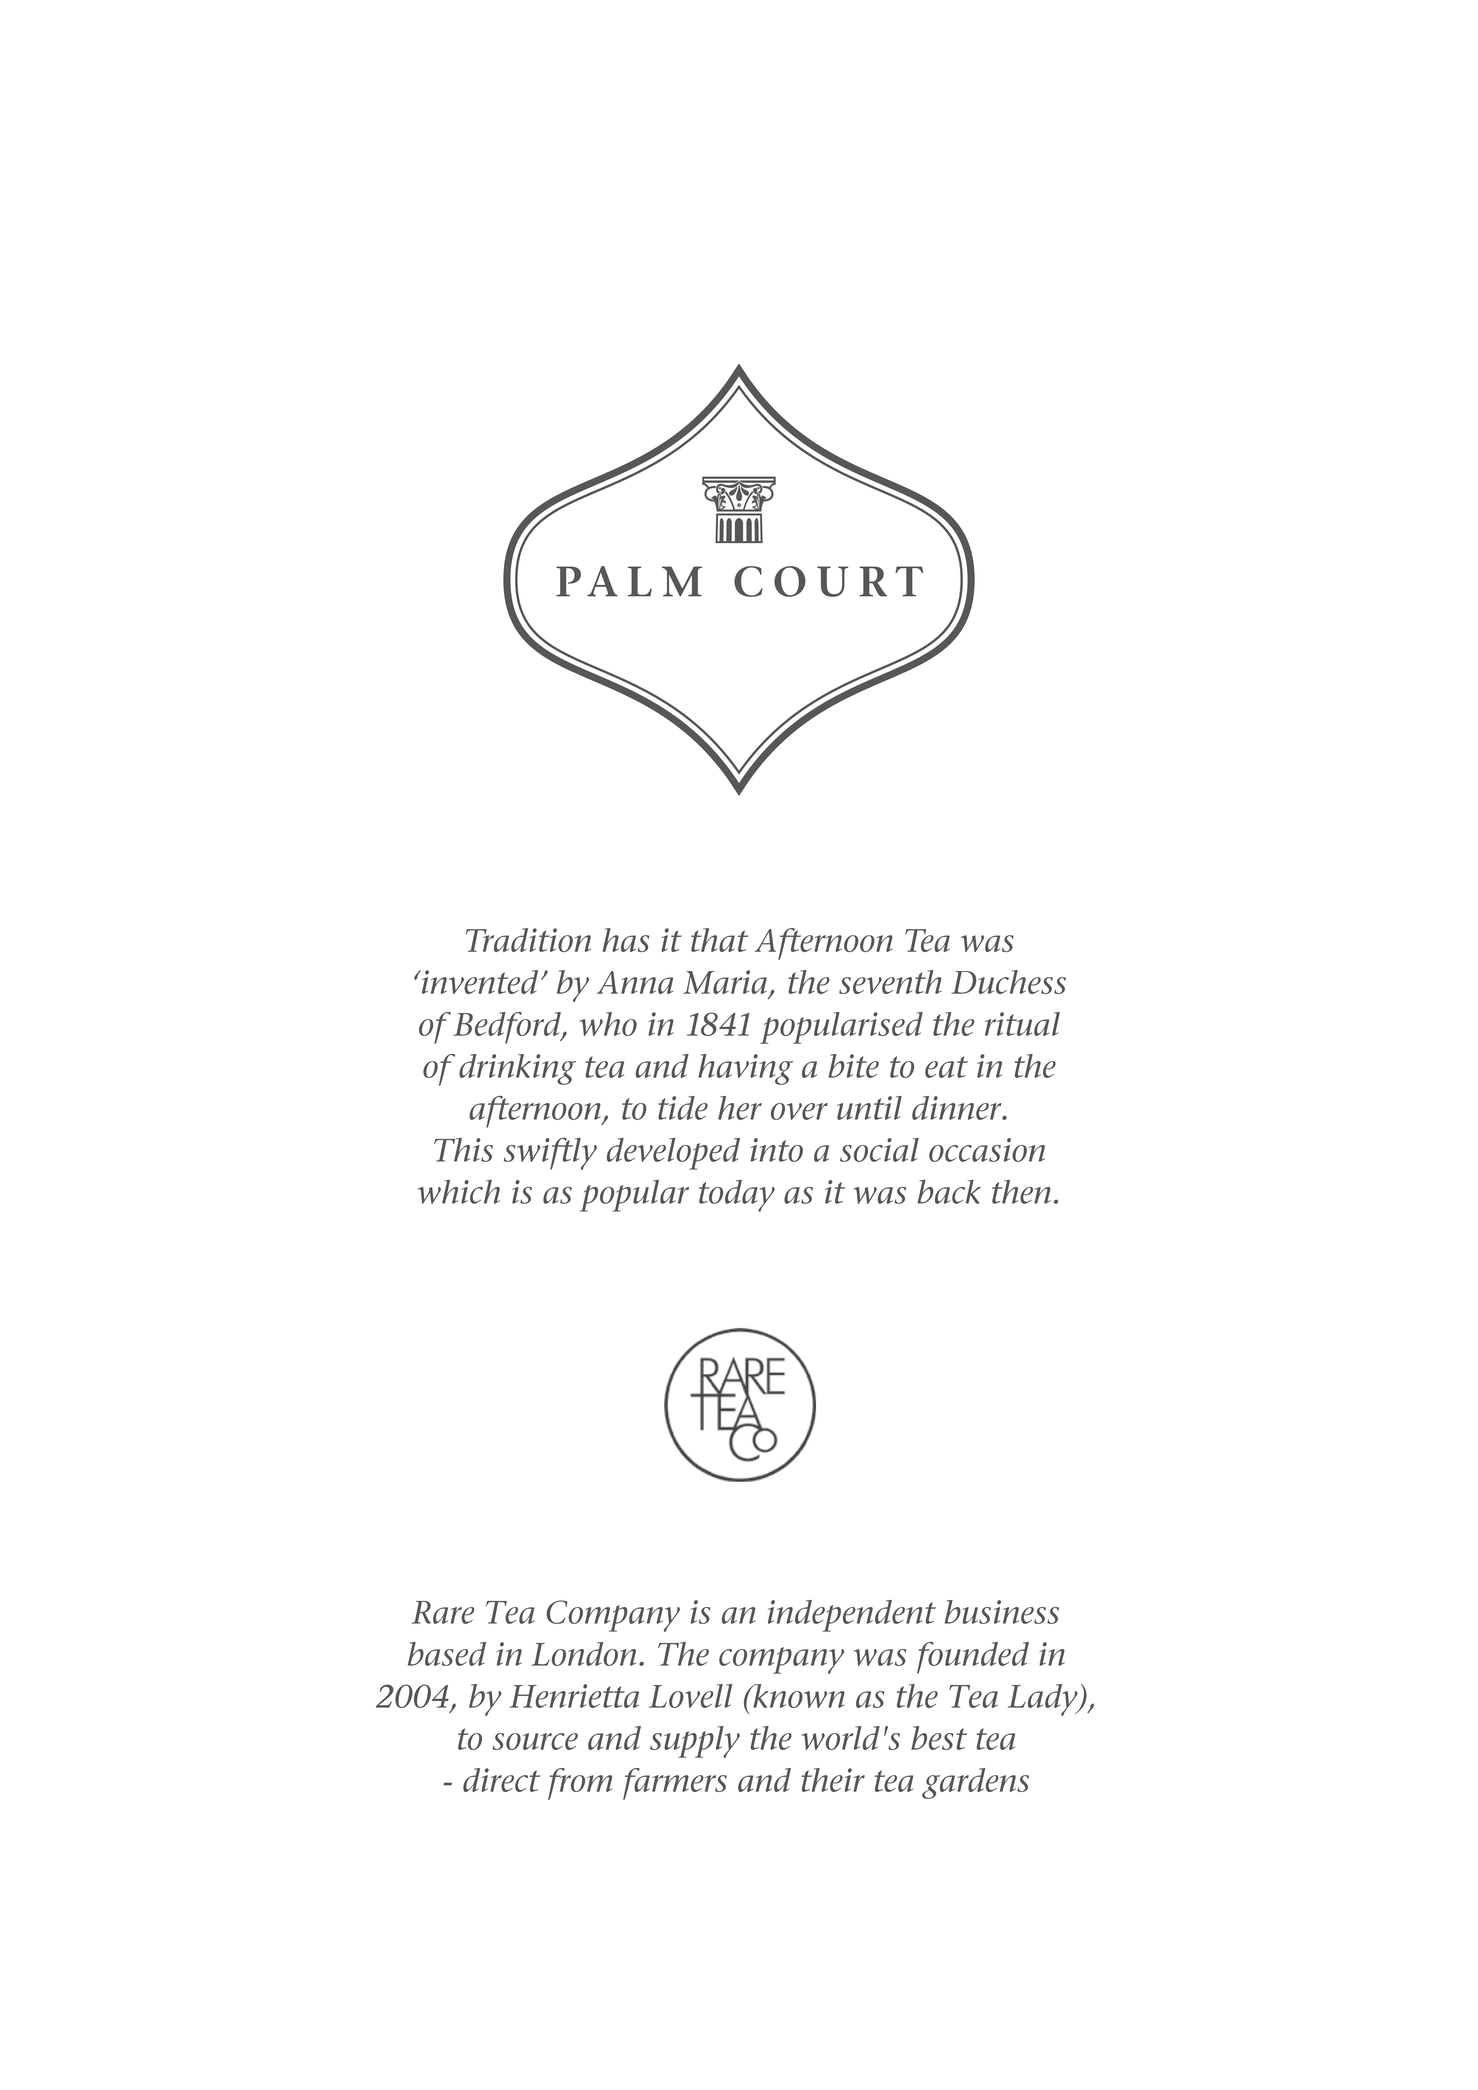 The width and height of the screenshot is (1478, 2090). What do you see at coordinates (695, 1742) in the screenshot?
I see `supply` at bounding box center [695, 1742].
